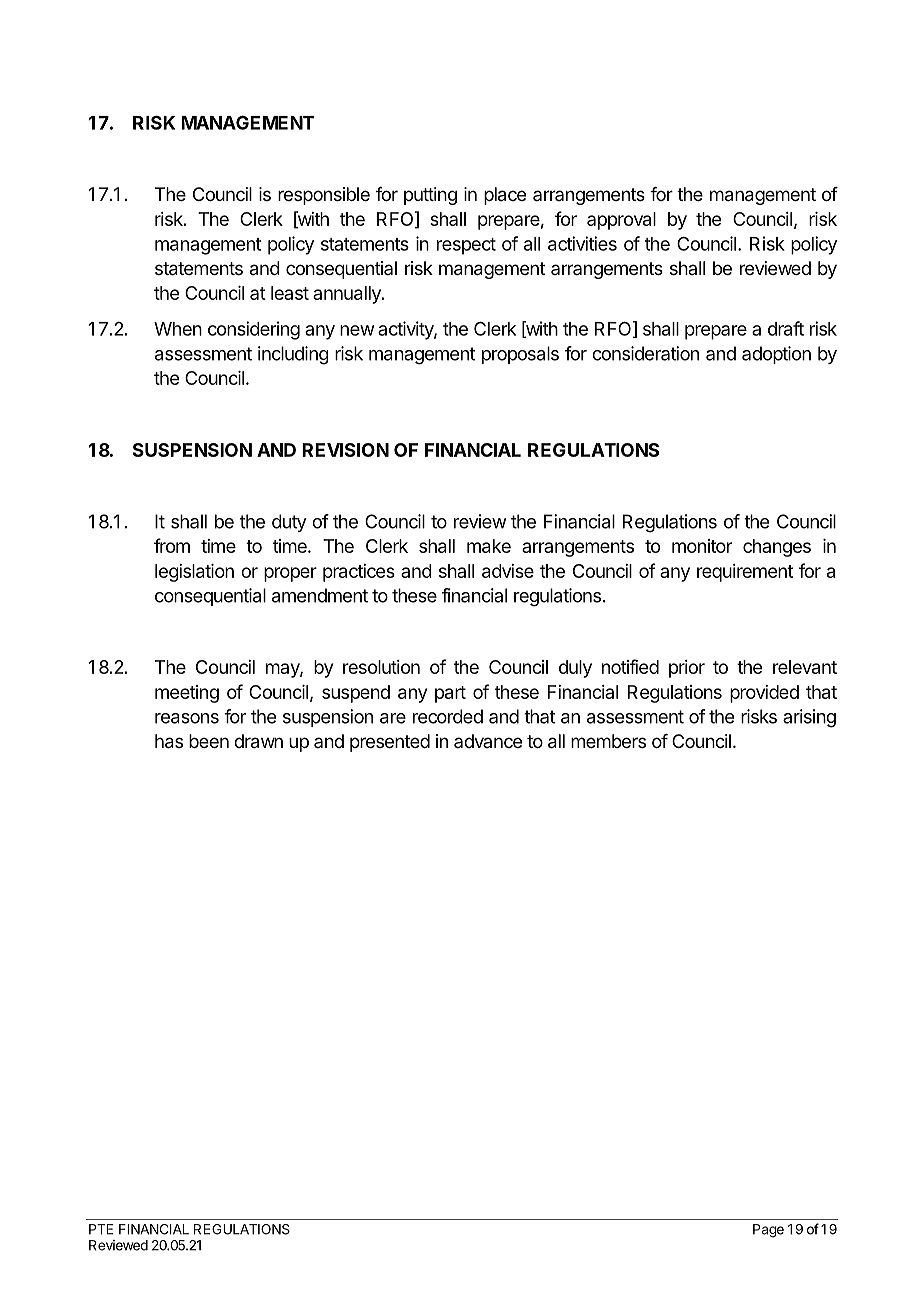 This page has width=924, height=1308. I want to click on When, so click(178, 329).
